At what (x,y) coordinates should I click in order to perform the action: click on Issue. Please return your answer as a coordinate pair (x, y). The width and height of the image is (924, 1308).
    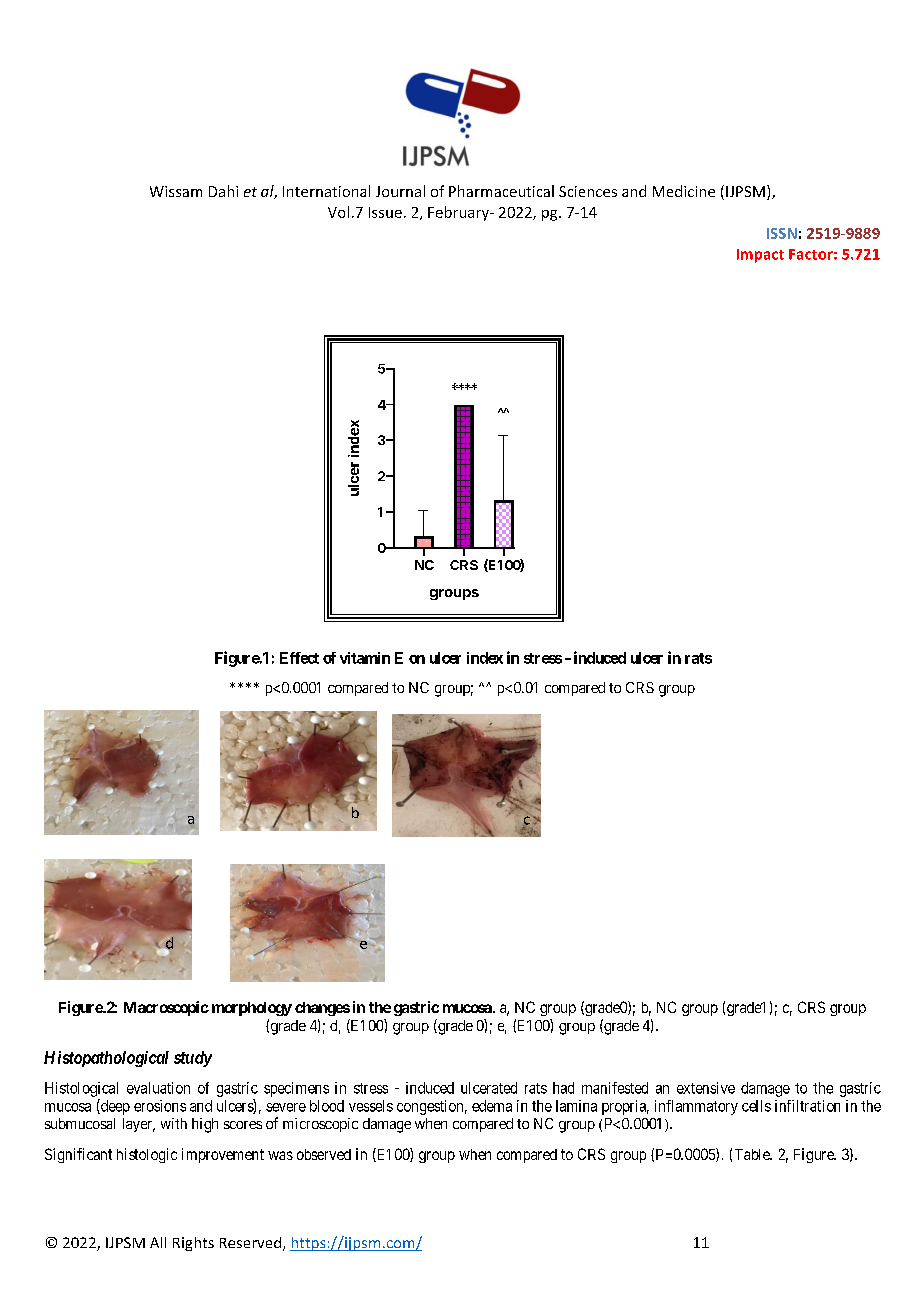
    Looking at the image, I should click on (385, 212).
